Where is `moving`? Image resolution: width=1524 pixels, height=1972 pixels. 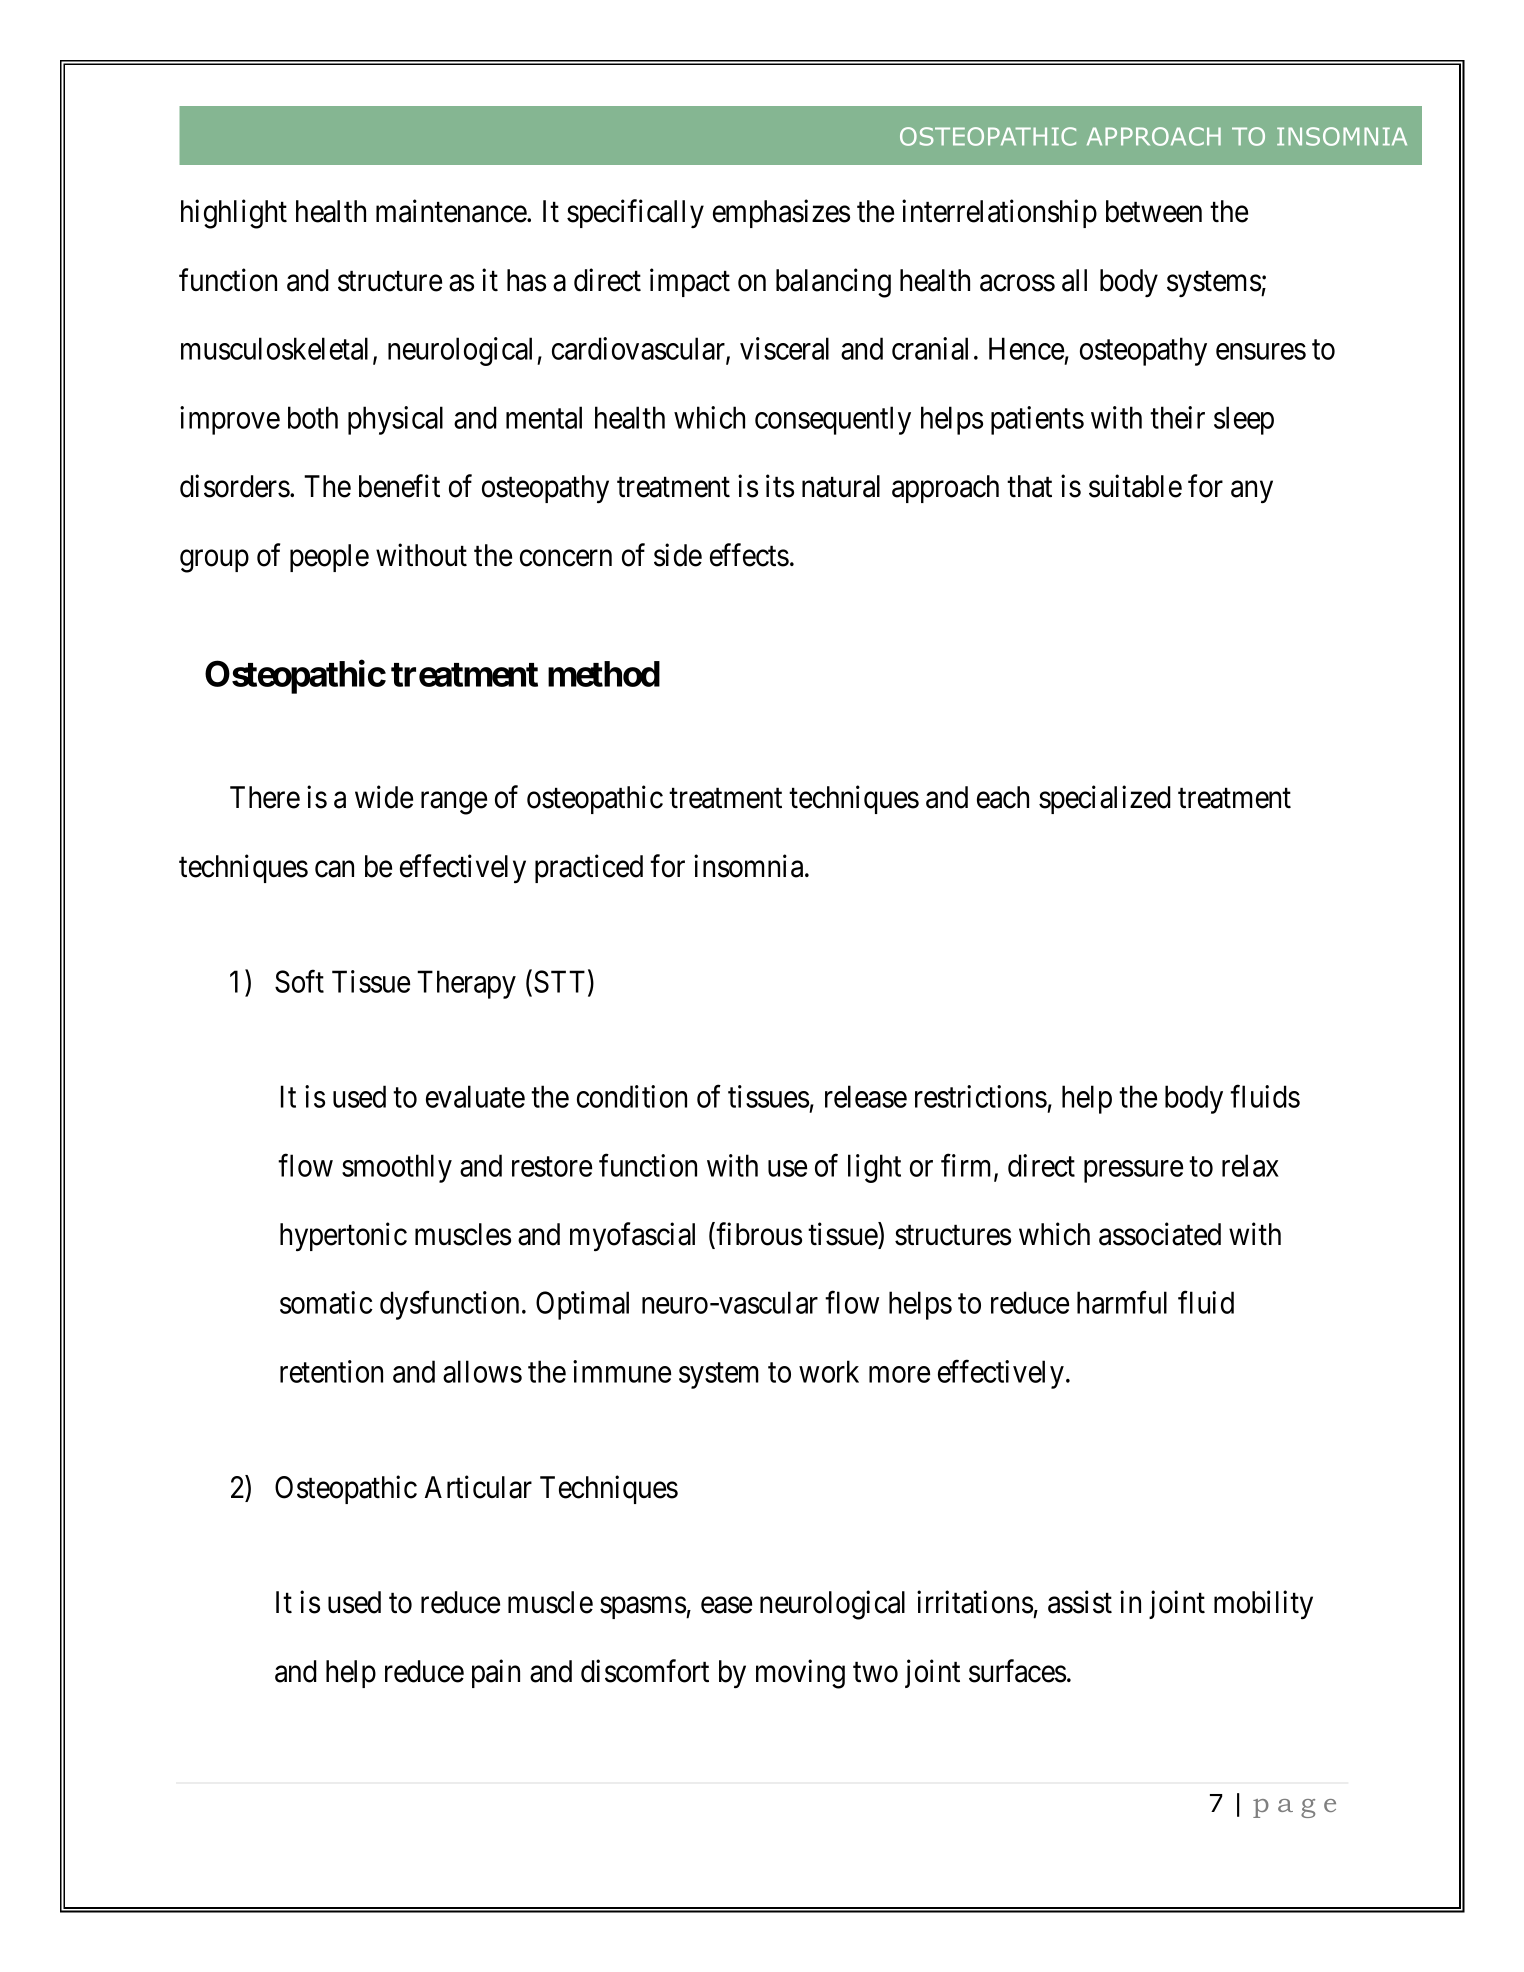 moving is located at coordinates (800, 1674).
